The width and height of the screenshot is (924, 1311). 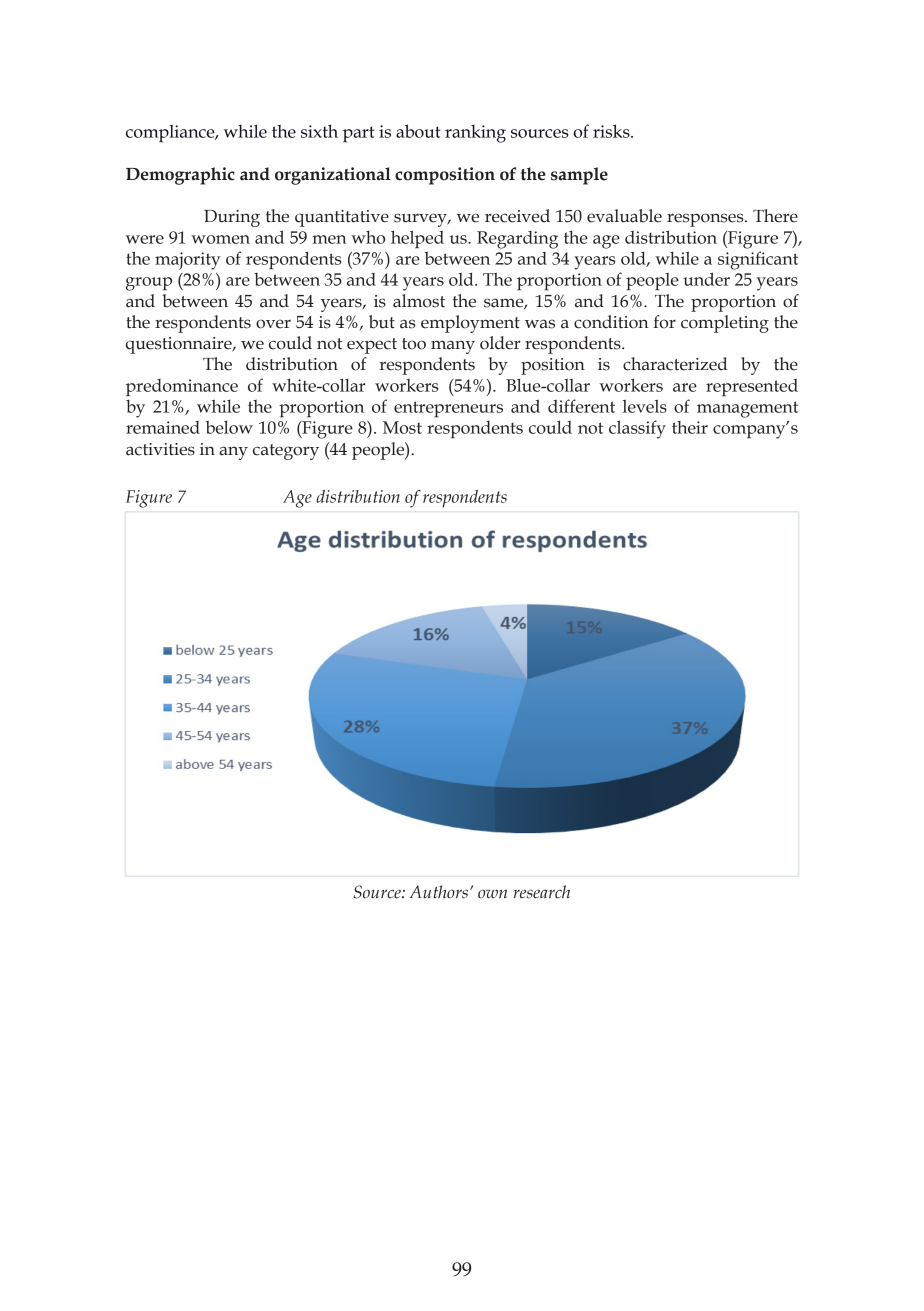 What do you see at coordinates (541, 892) in the screenshot?
I see `research` at bounding box center [541, 892].
